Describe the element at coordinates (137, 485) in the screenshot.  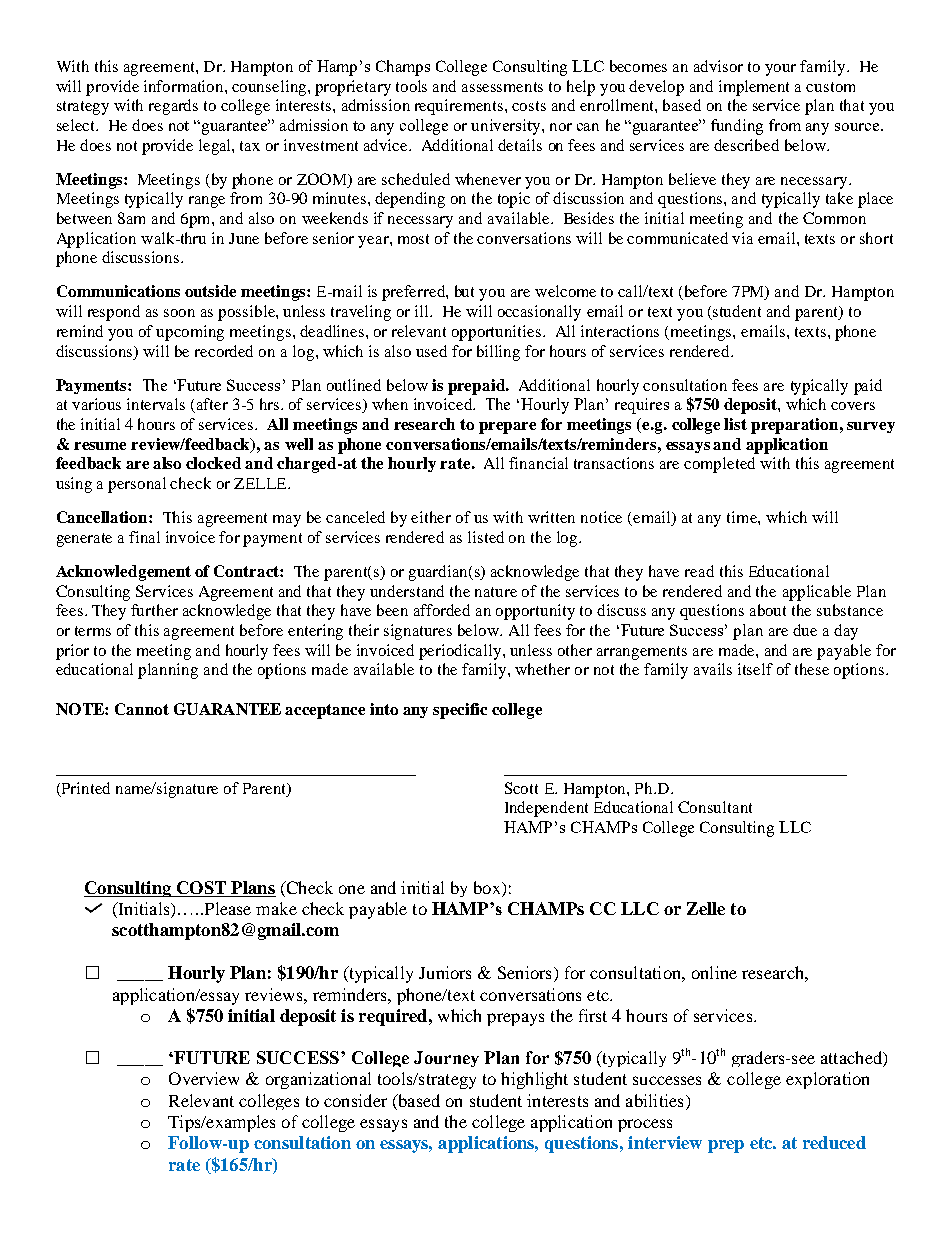
I see `personal` at that location.
